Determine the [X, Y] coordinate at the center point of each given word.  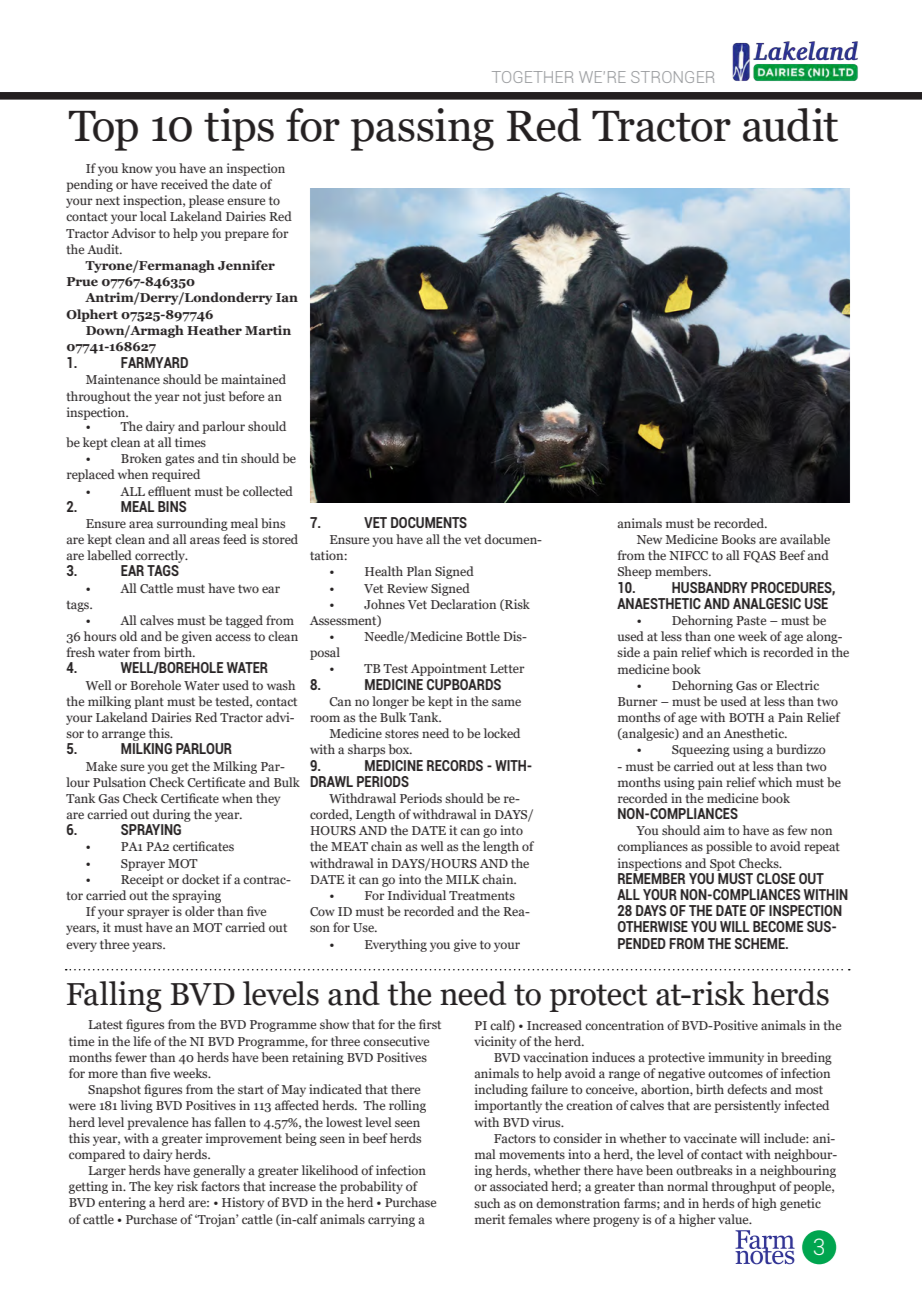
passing [422, 129]
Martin [268, 330]
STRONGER [672, 77]
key [163, 1187]
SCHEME [761, 943]
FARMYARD [154, 362]
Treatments [482, 895]
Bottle [483, 636]
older [200, 911]
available [805, 539]
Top [103, 131]
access [233, 637]
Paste [751, 620]
